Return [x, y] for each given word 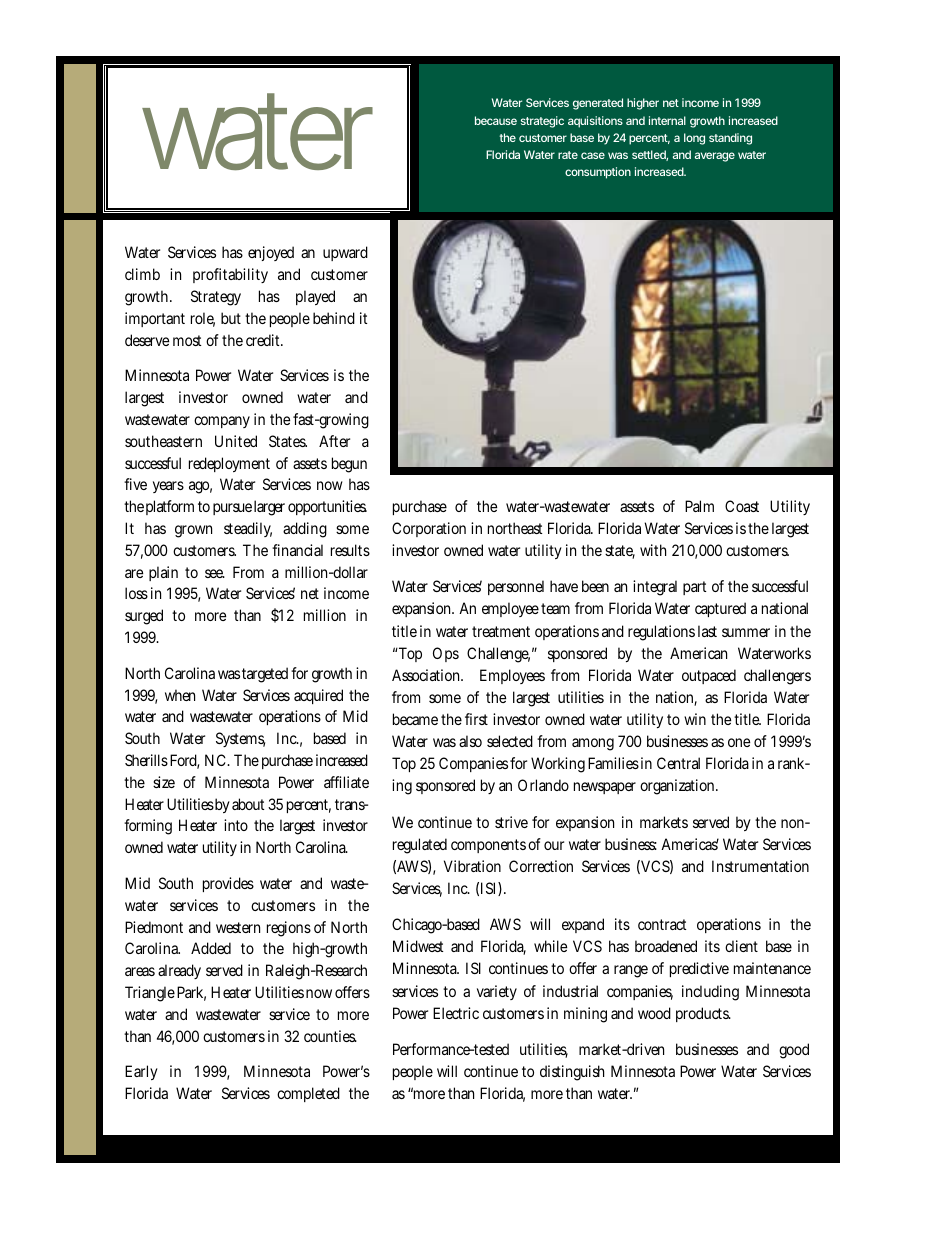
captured [720, 609]
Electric [456, 1013]
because [496, 120]
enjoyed [271, 253]
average [715, 157]
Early [141, 1072]
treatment [501, 631]
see [215, 573]
